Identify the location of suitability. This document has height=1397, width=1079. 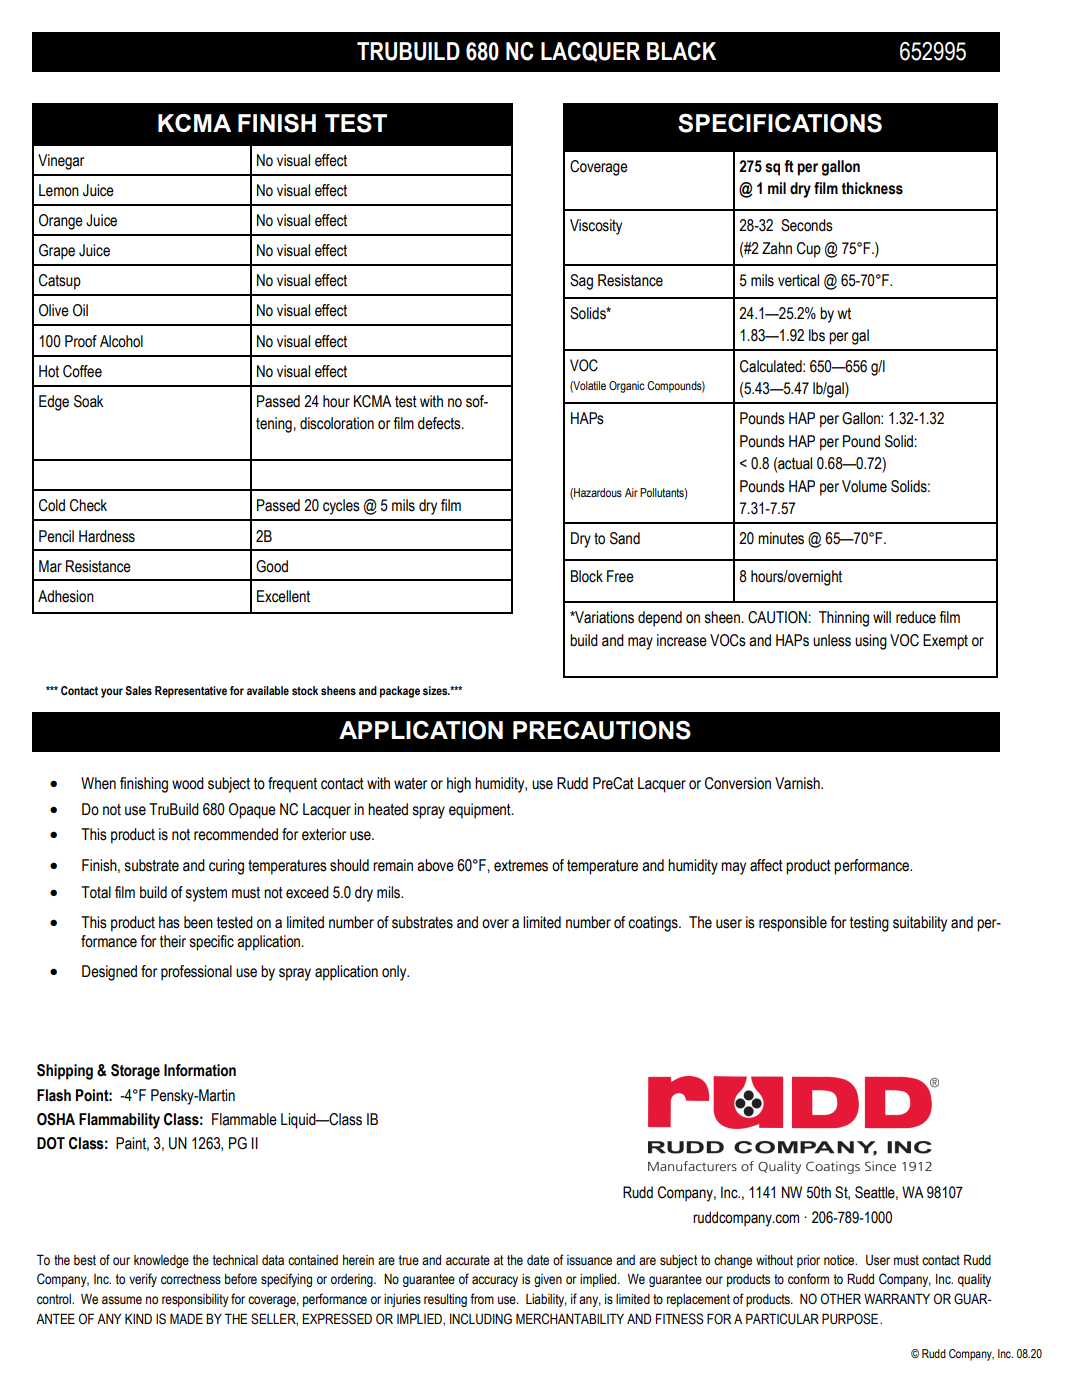
(920, 924).
